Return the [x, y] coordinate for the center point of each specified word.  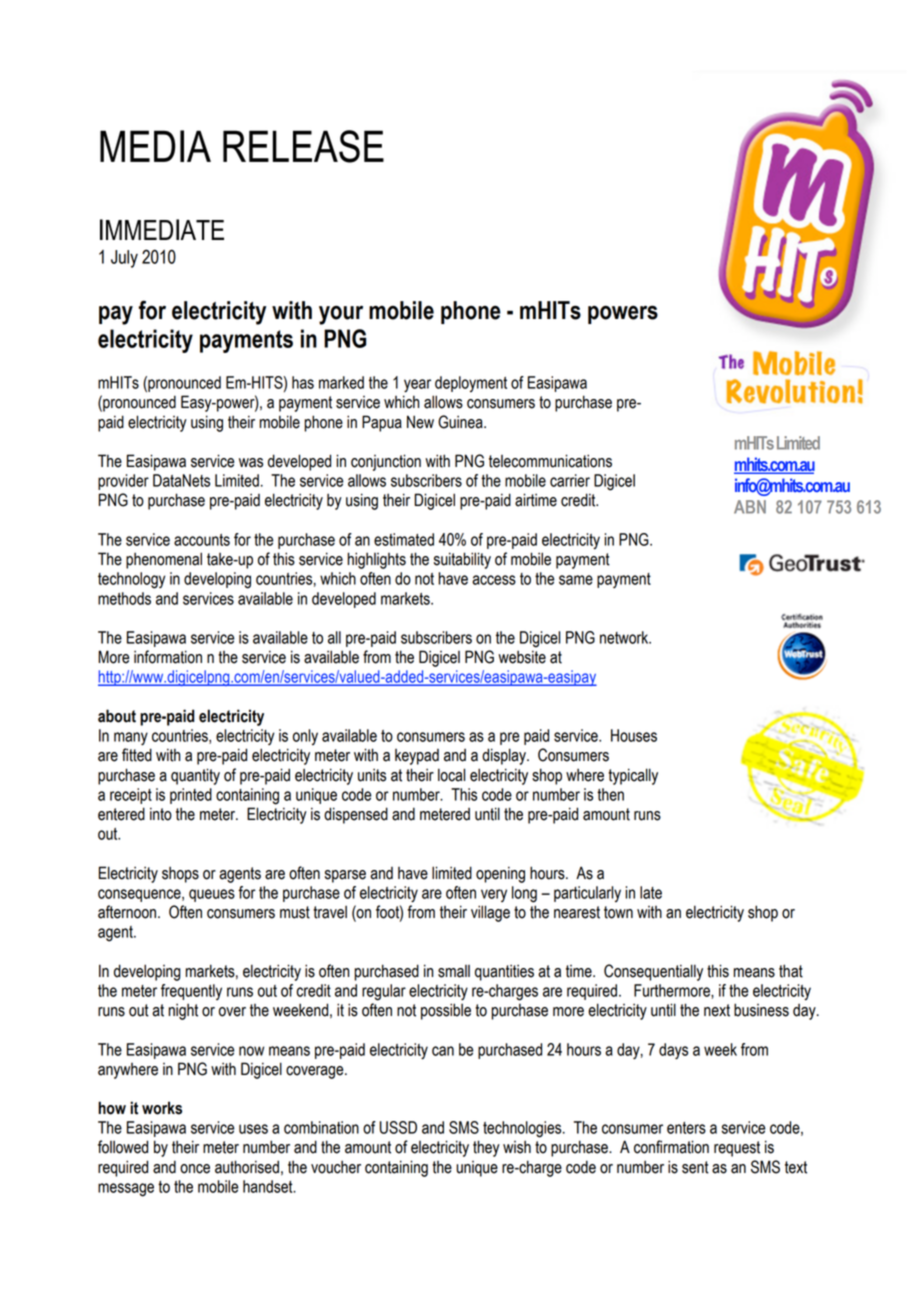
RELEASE [303, 146]
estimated [404, 539]
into [161, 814]
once [195, 1169]
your [341, 315]
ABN [750, 507]
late [651, 892]
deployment [471, 384]
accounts [202, 540]
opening [500, 875]
